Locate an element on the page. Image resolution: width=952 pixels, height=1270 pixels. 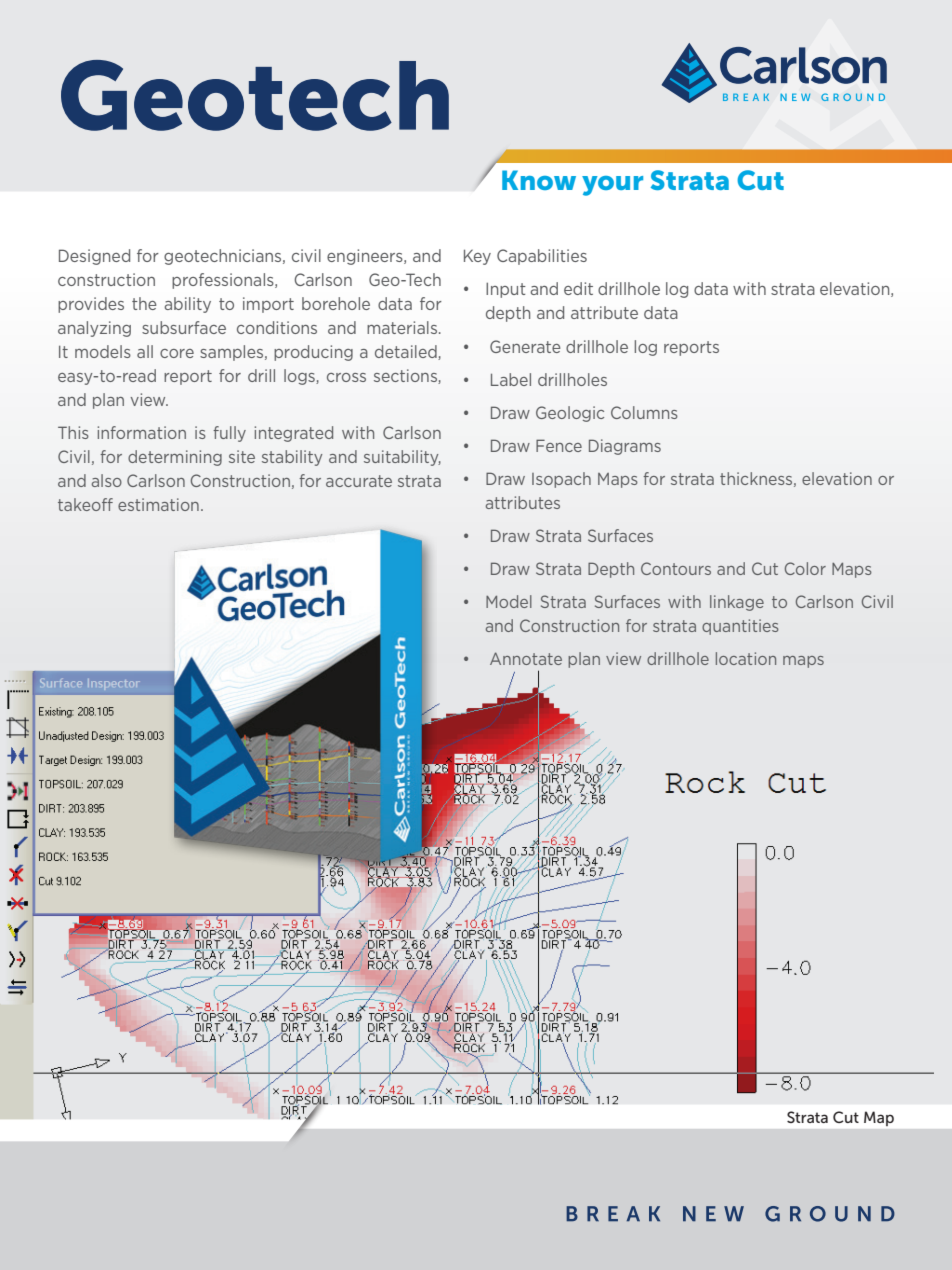
Designed is located at coordinates (94, 257).
